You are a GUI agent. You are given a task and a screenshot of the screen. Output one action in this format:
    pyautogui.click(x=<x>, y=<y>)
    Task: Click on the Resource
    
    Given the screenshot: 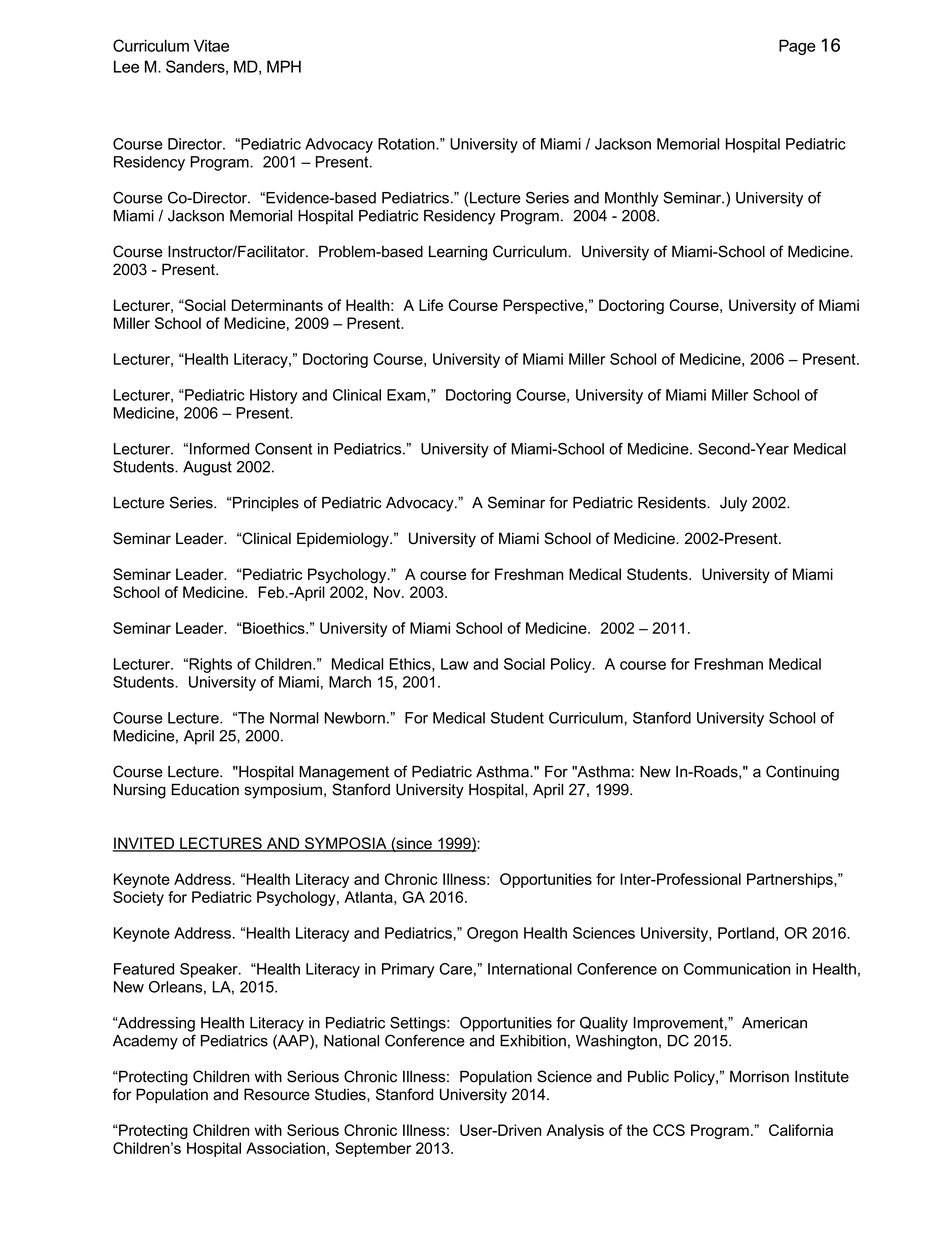 What is the action you would take?
    pyautogui.click(x=277, y=1094)
